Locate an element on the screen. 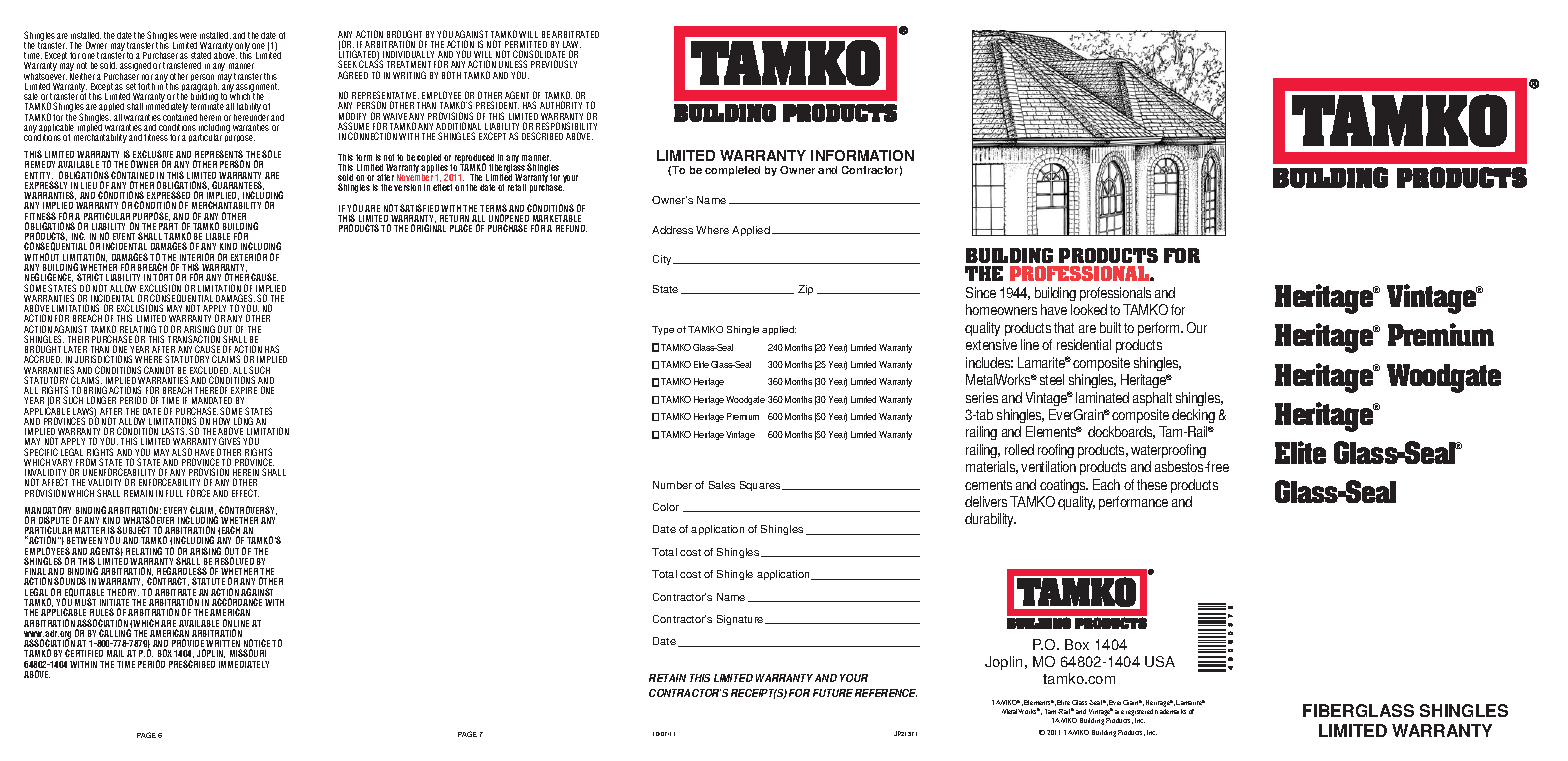 The width and height of the screenshot is (1568, 761). Color is located at coordinates (666, 507).
